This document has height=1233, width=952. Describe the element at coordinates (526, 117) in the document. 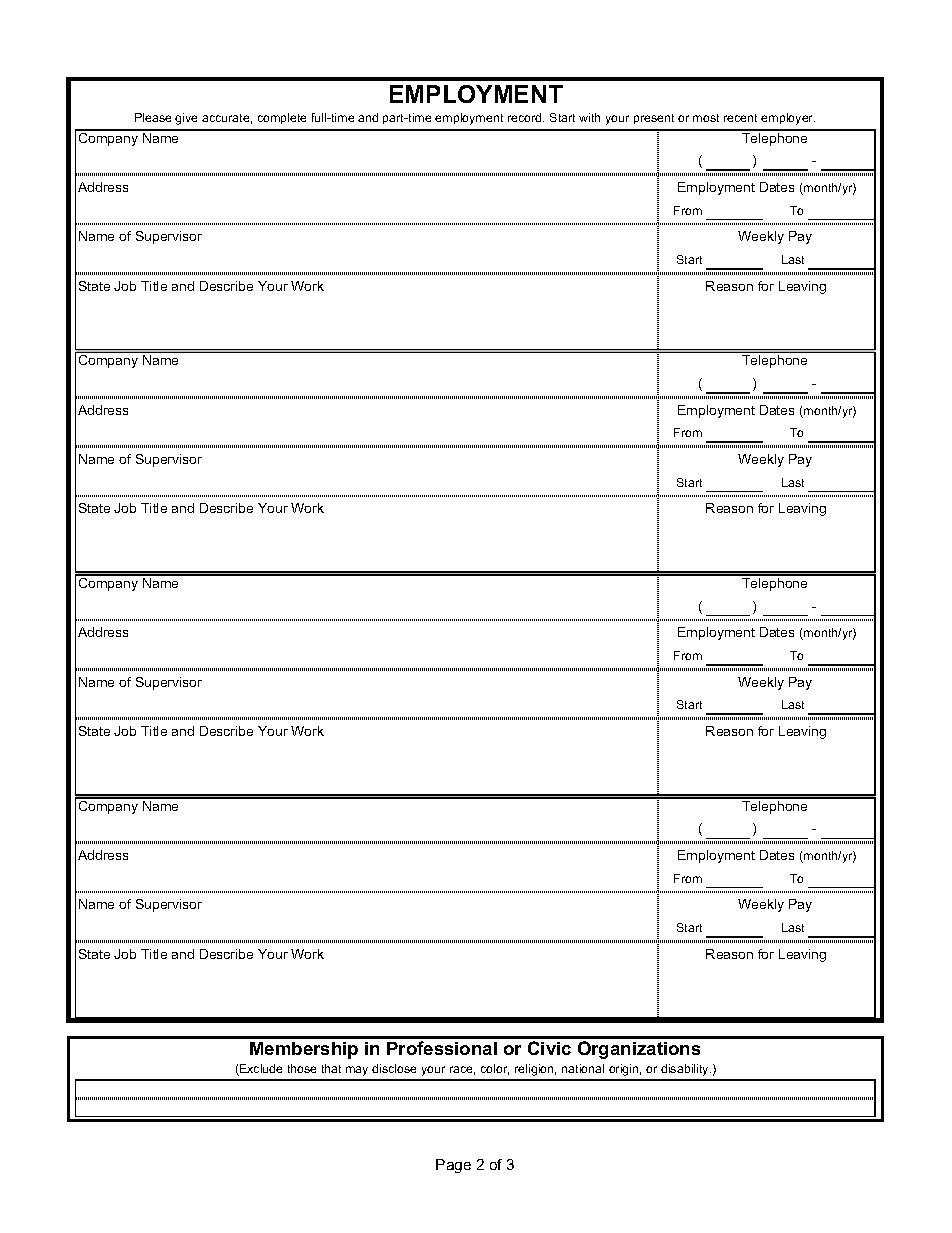

I see `record` at that location.
